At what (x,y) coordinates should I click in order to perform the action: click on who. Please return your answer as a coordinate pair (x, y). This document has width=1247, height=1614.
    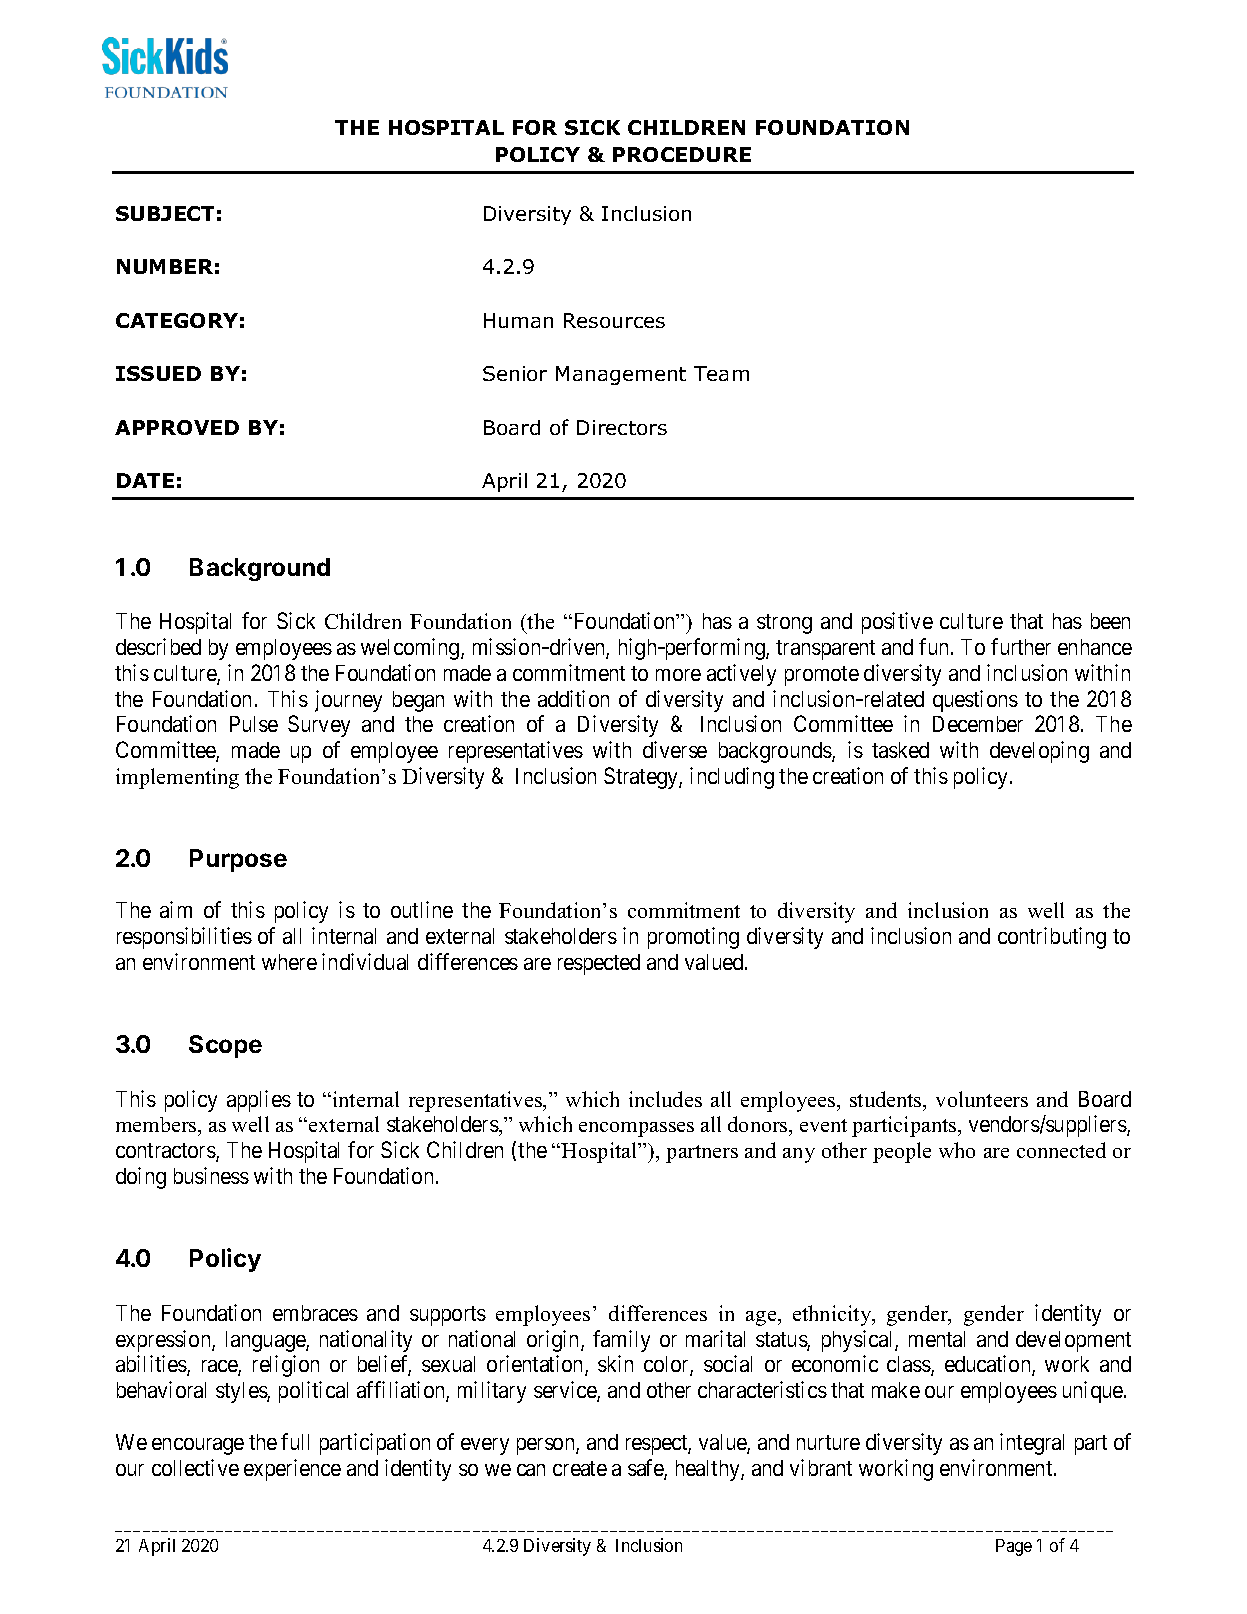
    Looking at the image, I should click on (957, 1150).
